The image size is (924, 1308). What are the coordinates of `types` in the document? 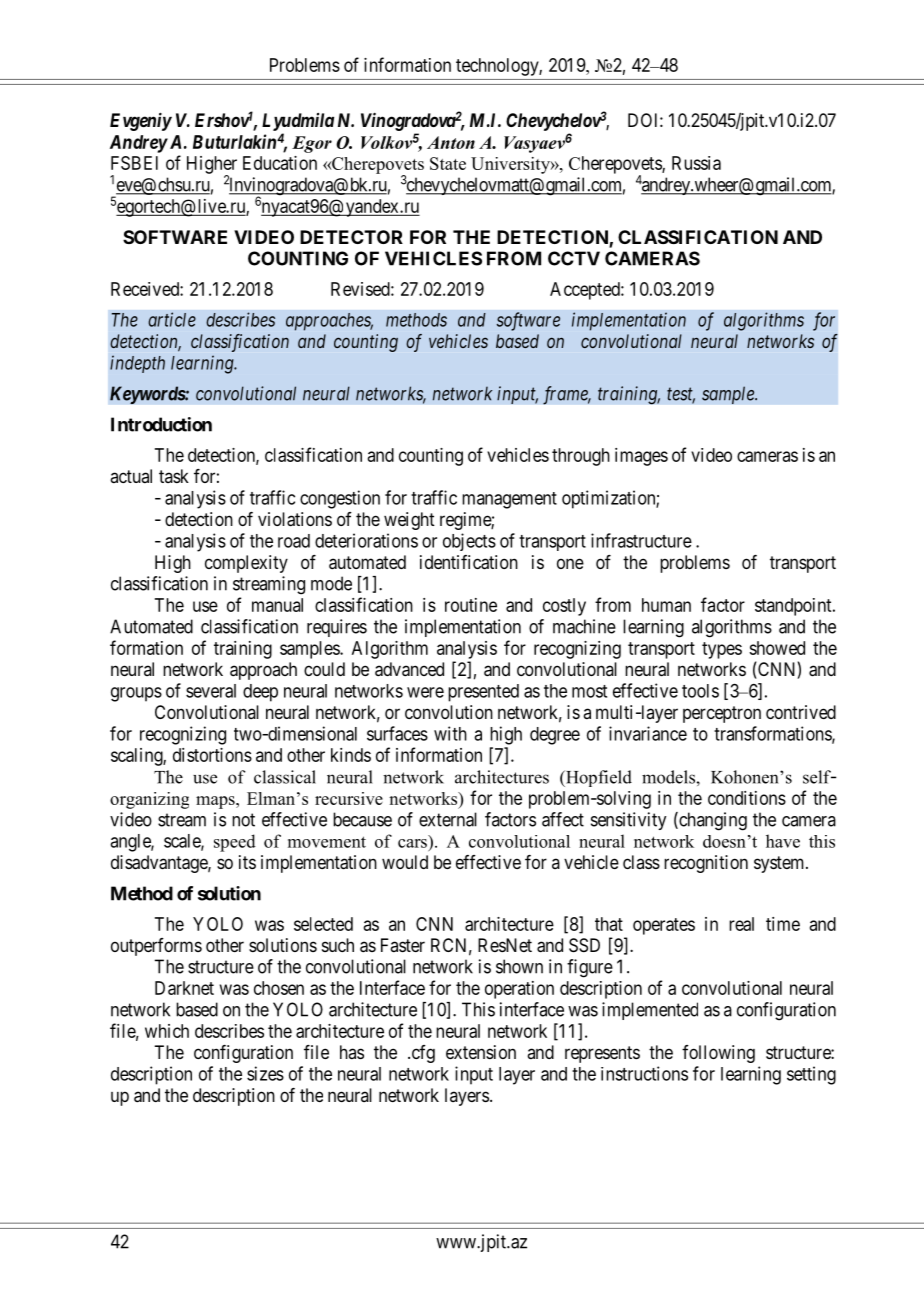 It's located at (722, 650).
